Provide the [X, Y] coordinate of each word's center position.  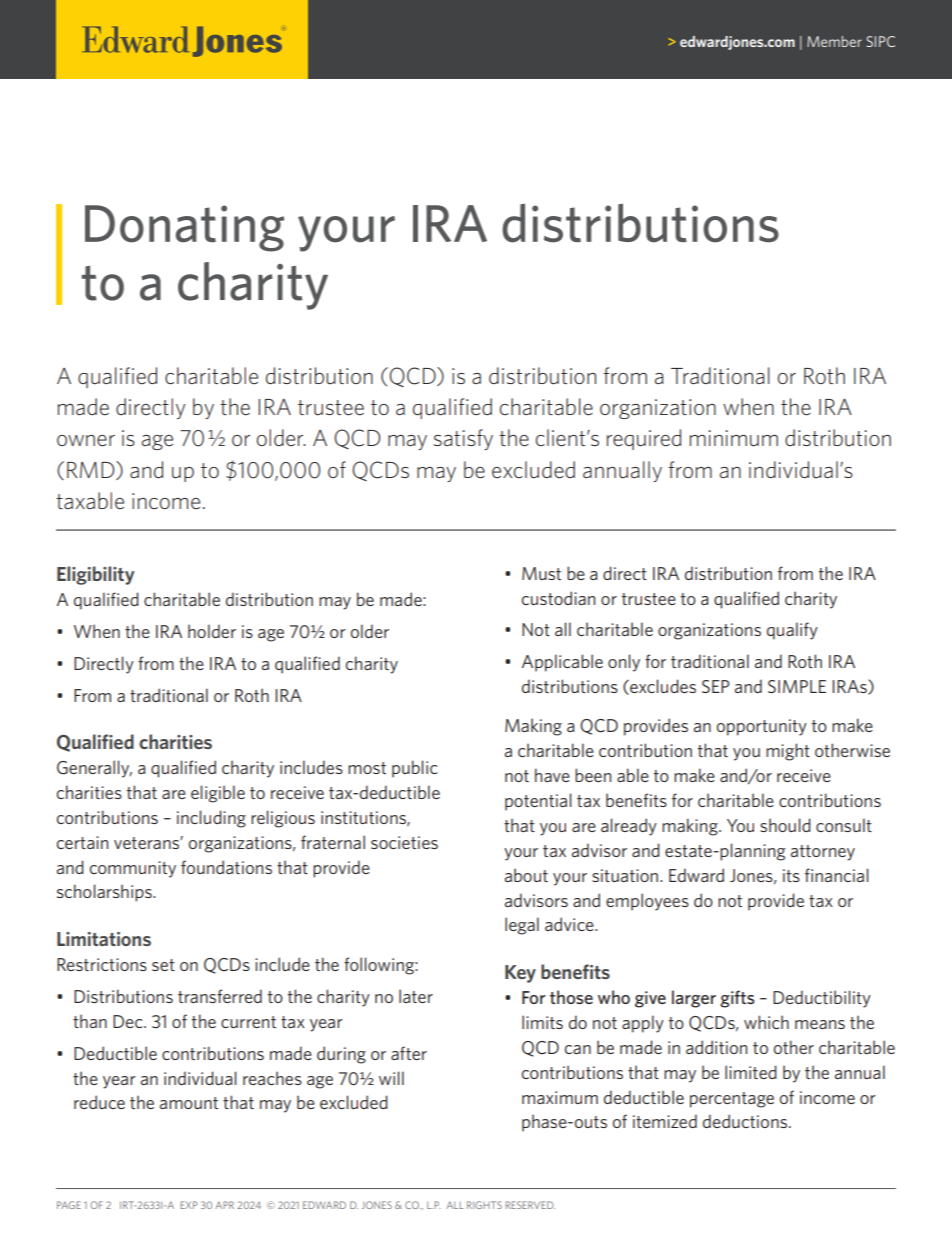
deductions [746, 1121]
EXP [189, 1205]
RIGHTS [484, 1205]
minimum [734, 438]
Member [834, 41]
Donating [184, 228]
